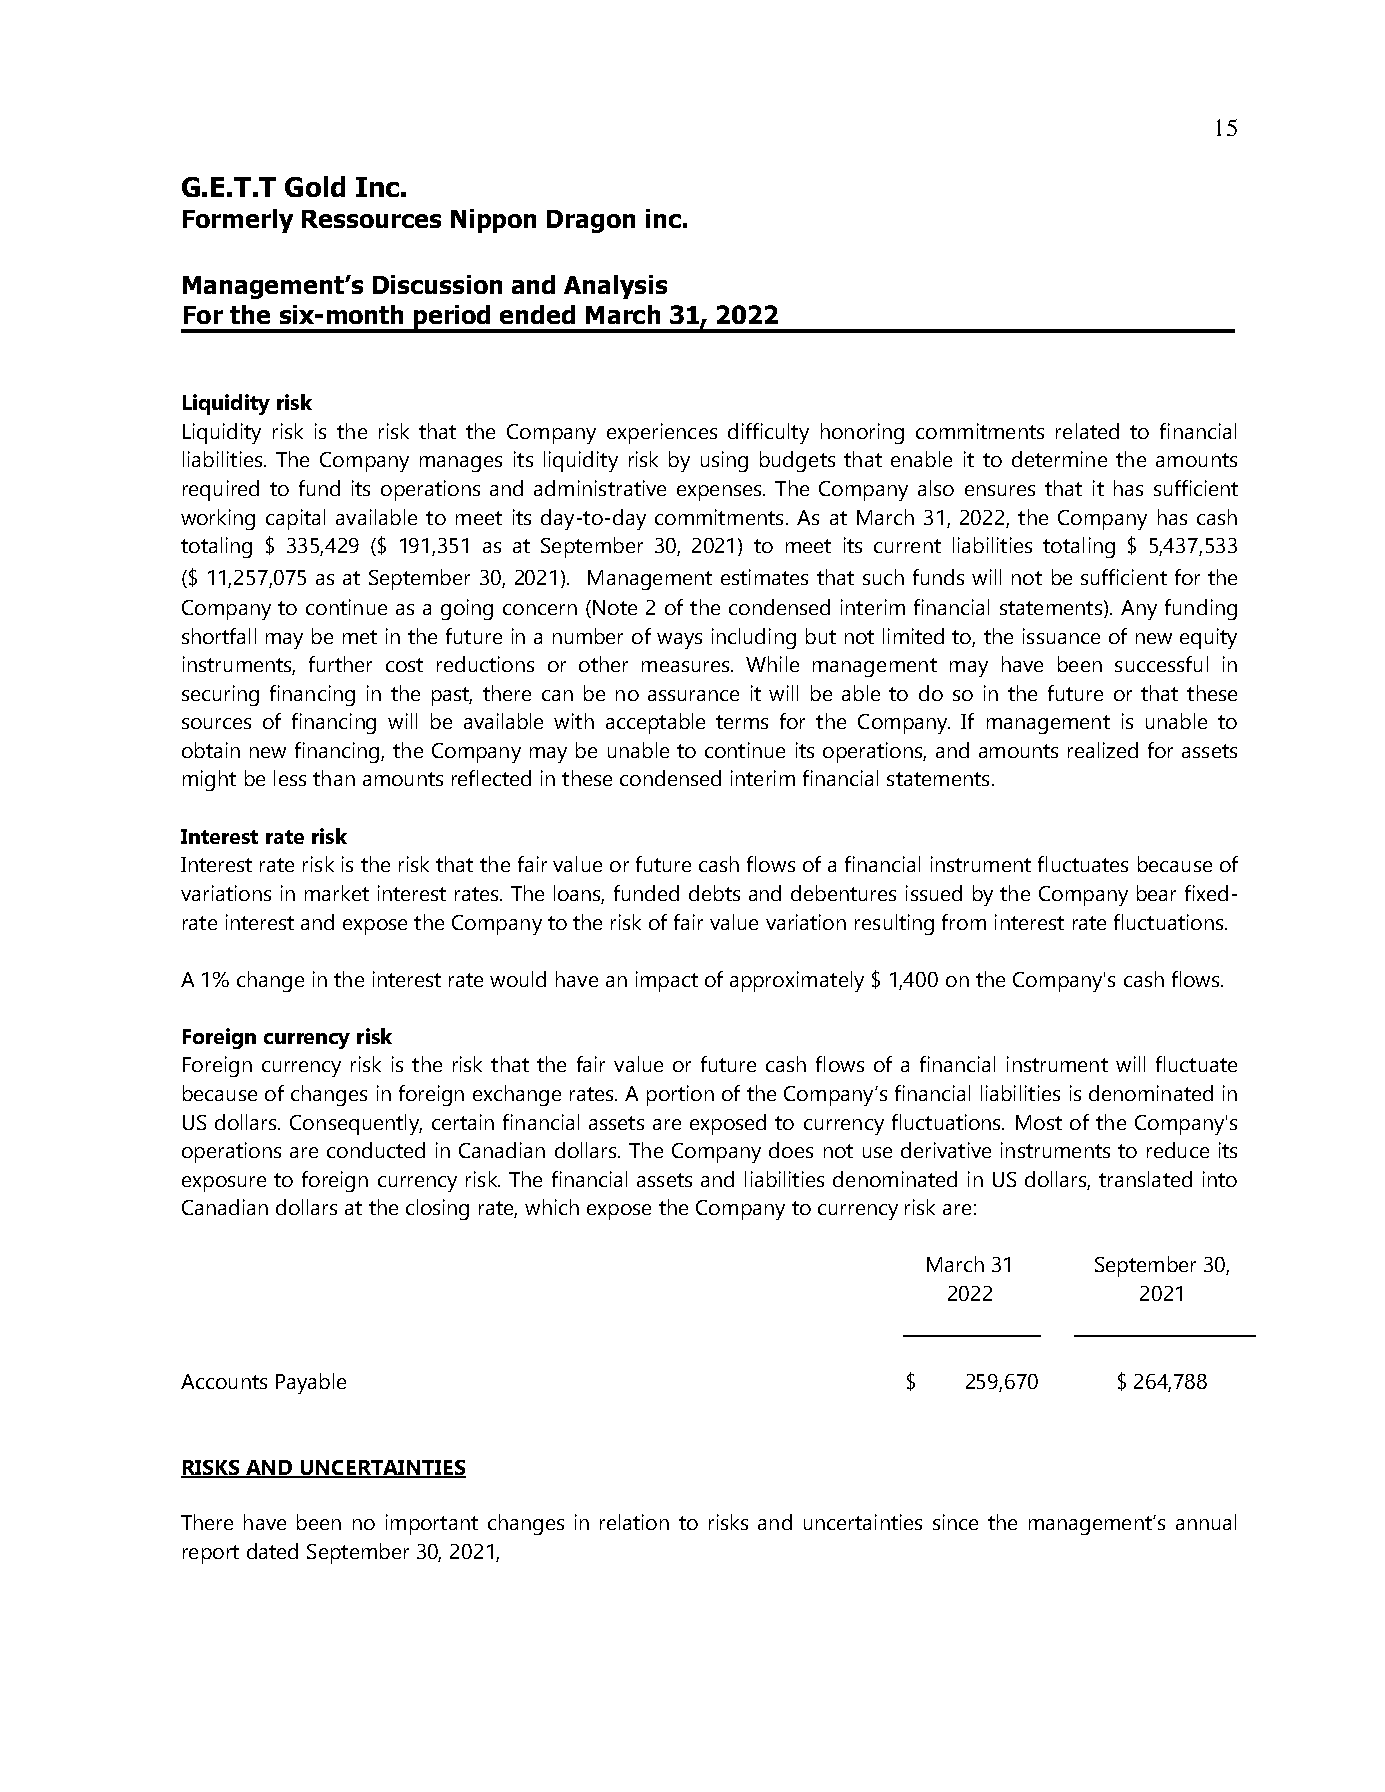 This document has width=1385, height=1792. What do you see at coordinates (615, 287) in the document?
I see `Analysis` at bounding box center [615, 287].
